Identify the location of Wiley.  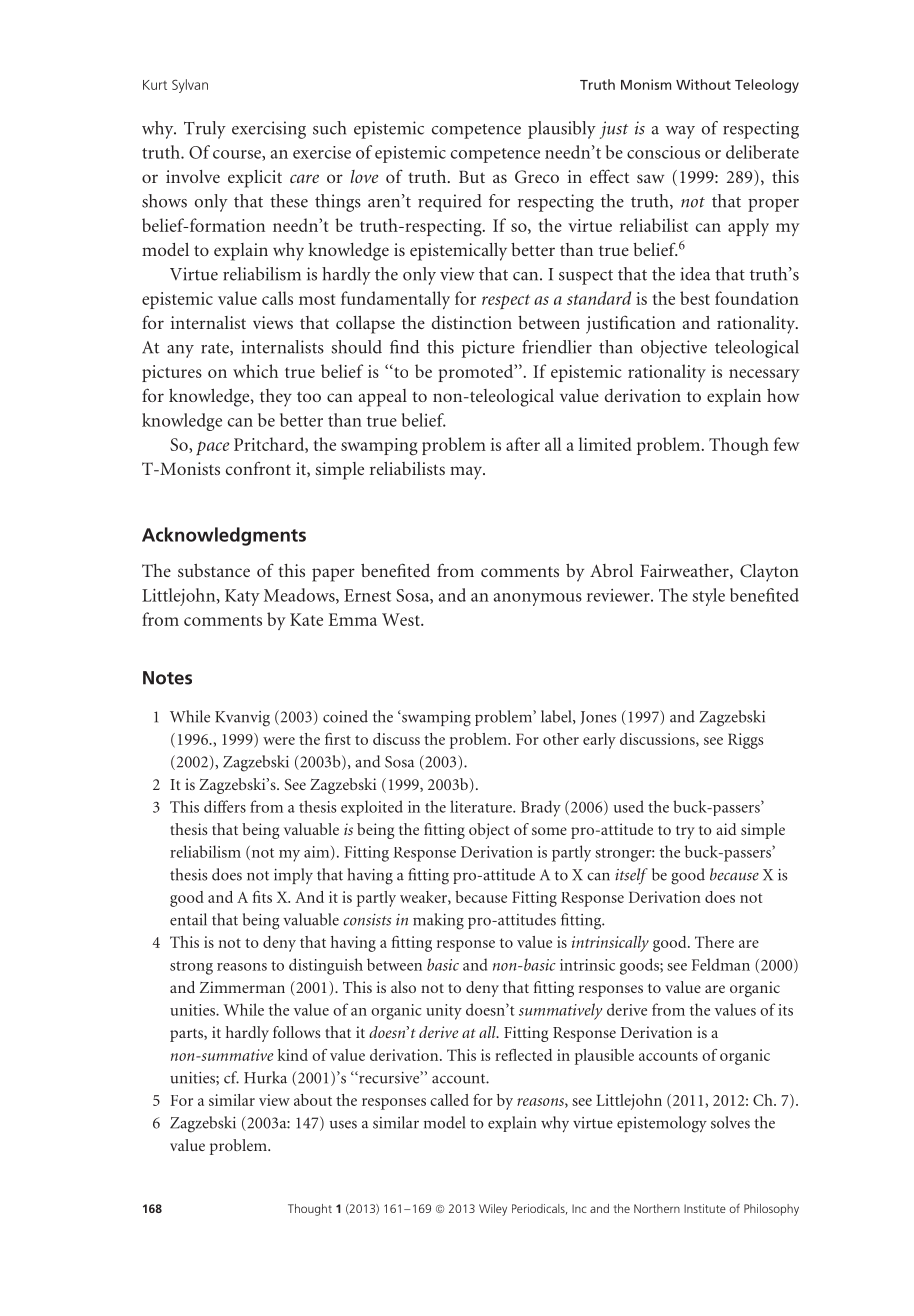
(493, 1210).
